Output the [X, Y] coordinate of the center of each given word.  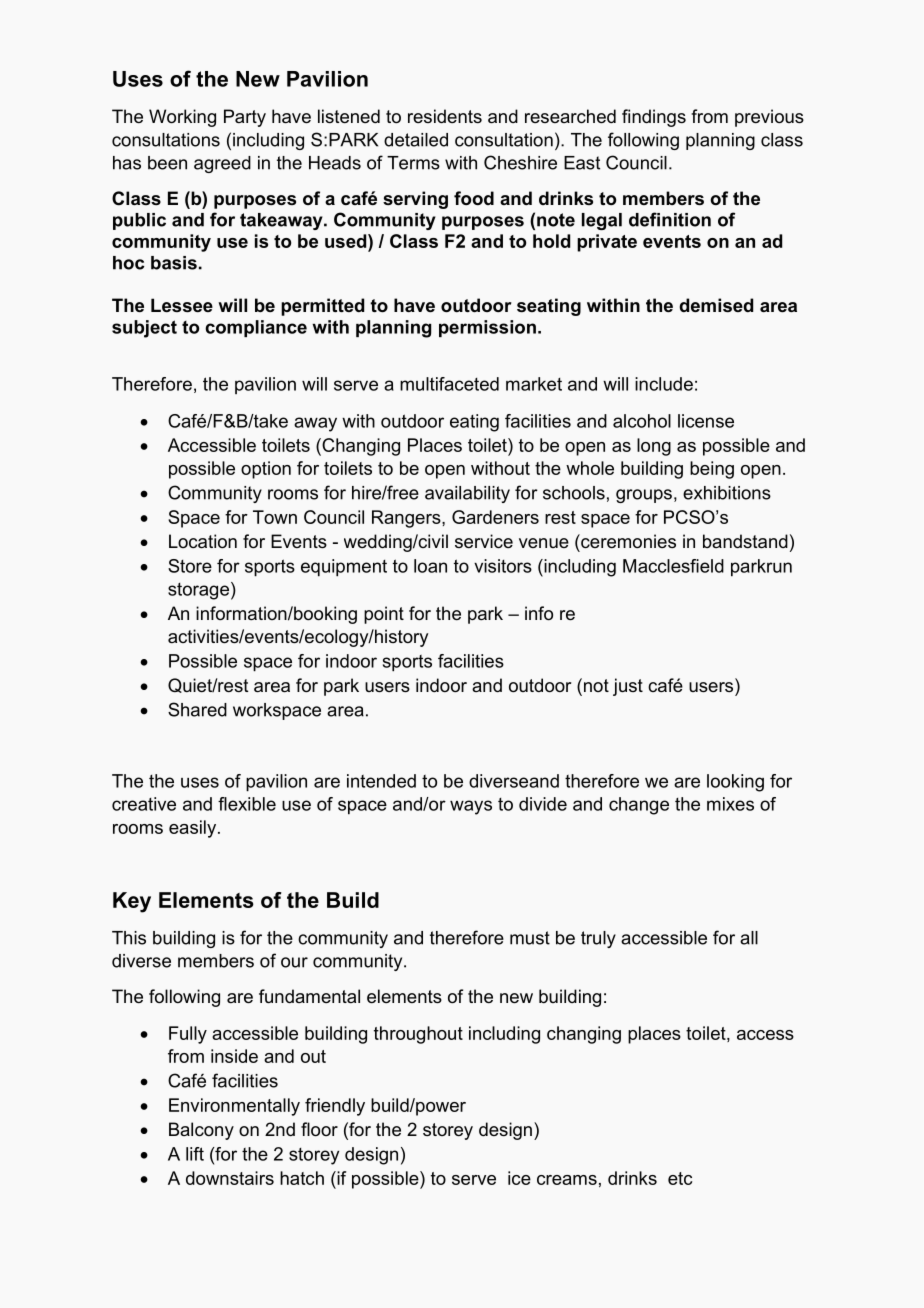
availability [467, 494]
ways [471, 807]
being [712, 470]
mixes [730, 804]
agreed [222, 164]
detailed [416, 140]
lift [195, 1154]
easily [194, 829]
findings [654, 118]
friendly [335, 1107]
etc [680, 1178]
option [266, 470]
